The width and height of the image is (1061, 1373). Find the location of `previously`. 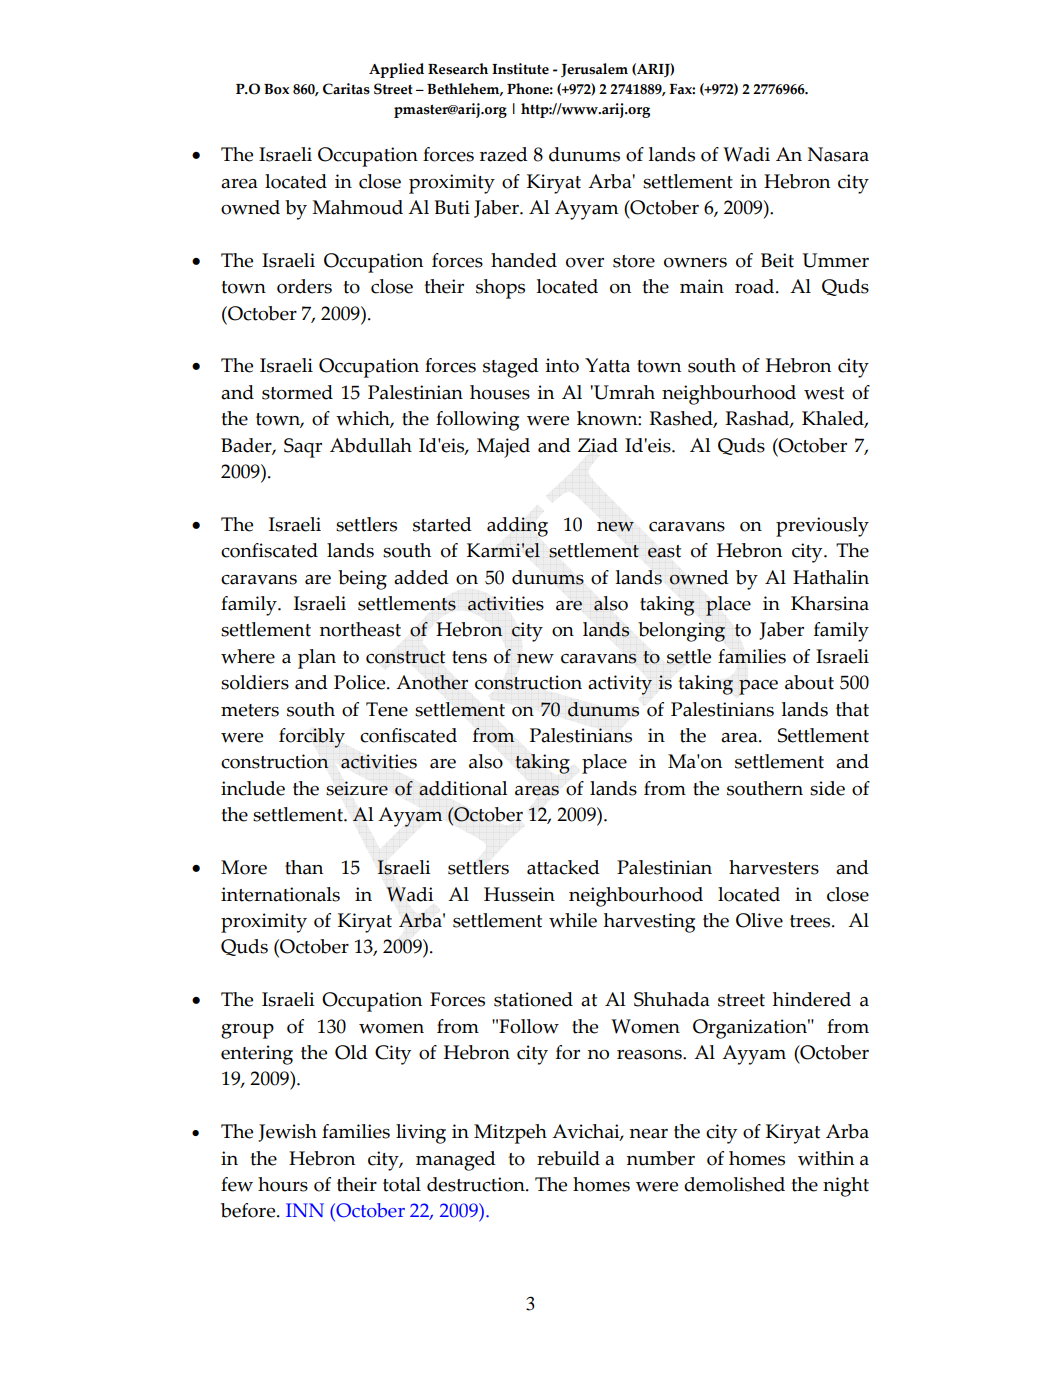

previously is located at coordinates (822, 527).
